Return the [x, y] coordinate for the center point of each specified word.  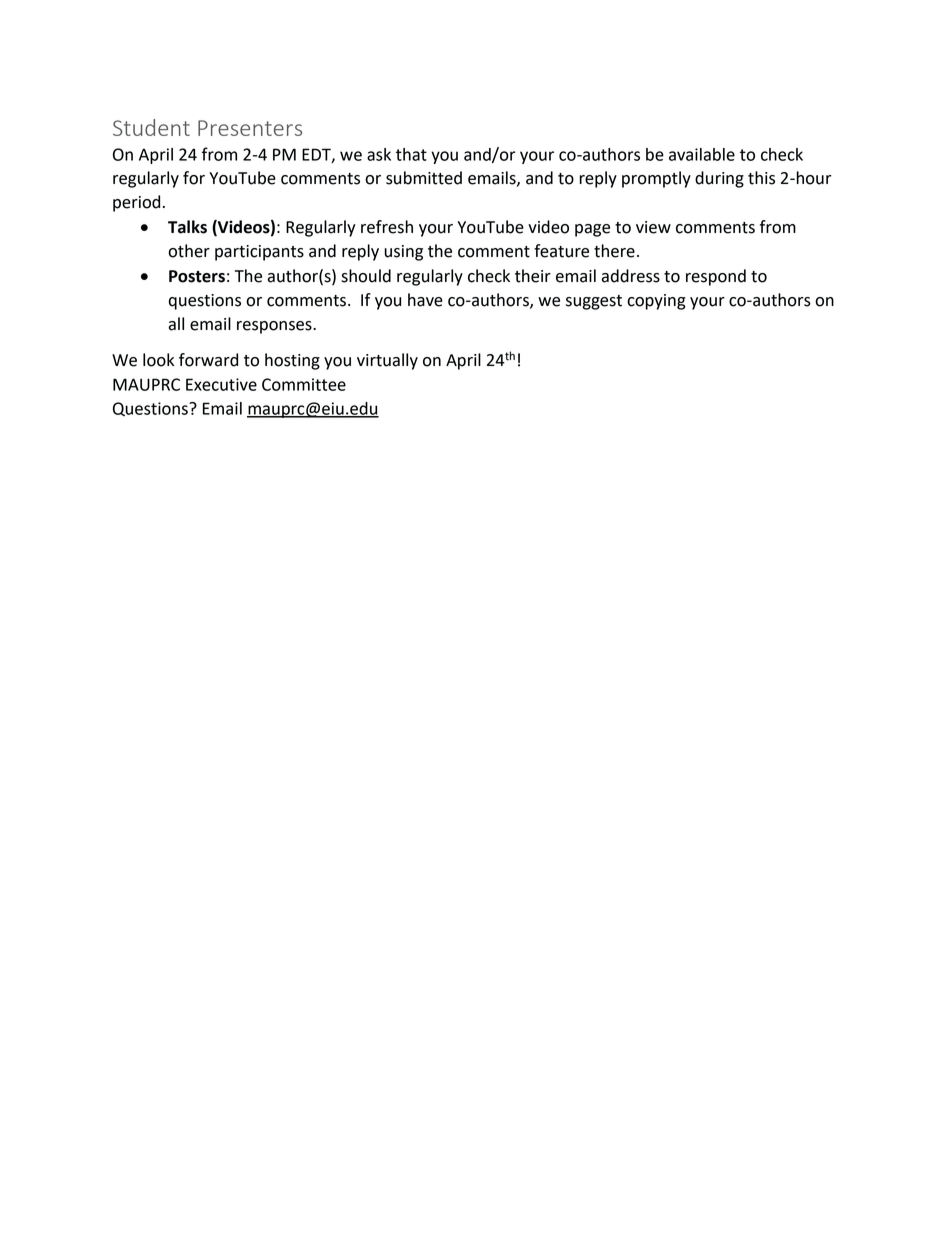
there [614, 251]
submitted [424, 178]
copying [656, 302]
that [411, 154]
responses [275, 327]
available [702, 154]
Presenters [250, 128]
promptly [656, 179]
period [136, 203]
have [425, 300]
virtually [387, 361]
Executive [221, 384]
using [403, 253]
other [189, 251]
